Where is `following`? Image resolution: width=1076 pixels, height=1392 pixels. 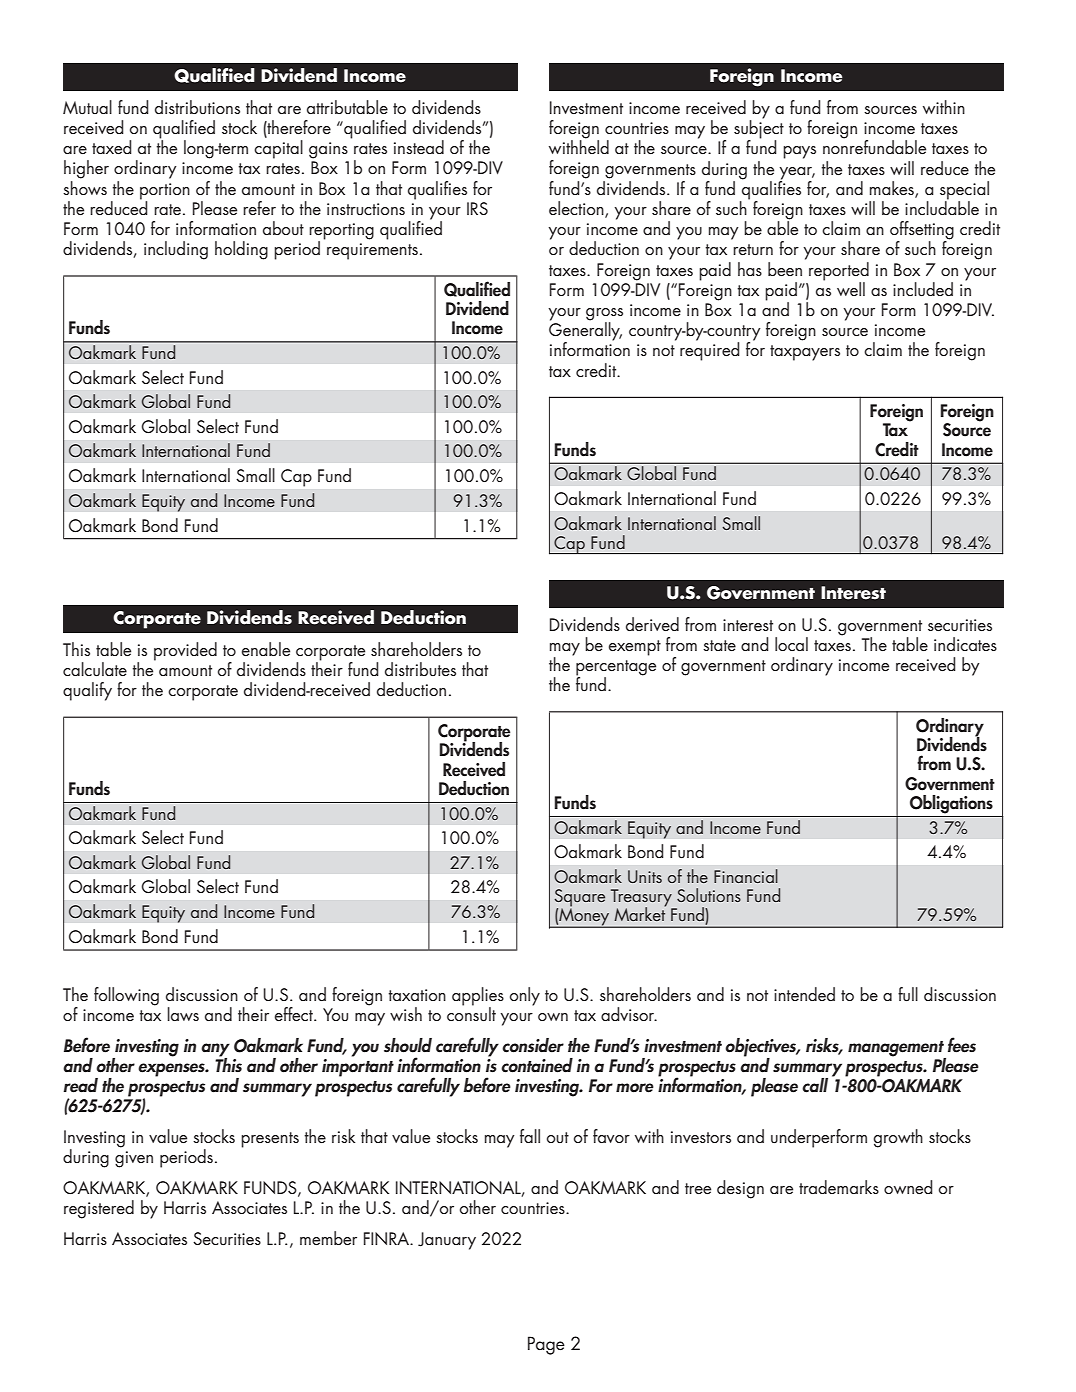
following is located at coordinates (126, 996).
